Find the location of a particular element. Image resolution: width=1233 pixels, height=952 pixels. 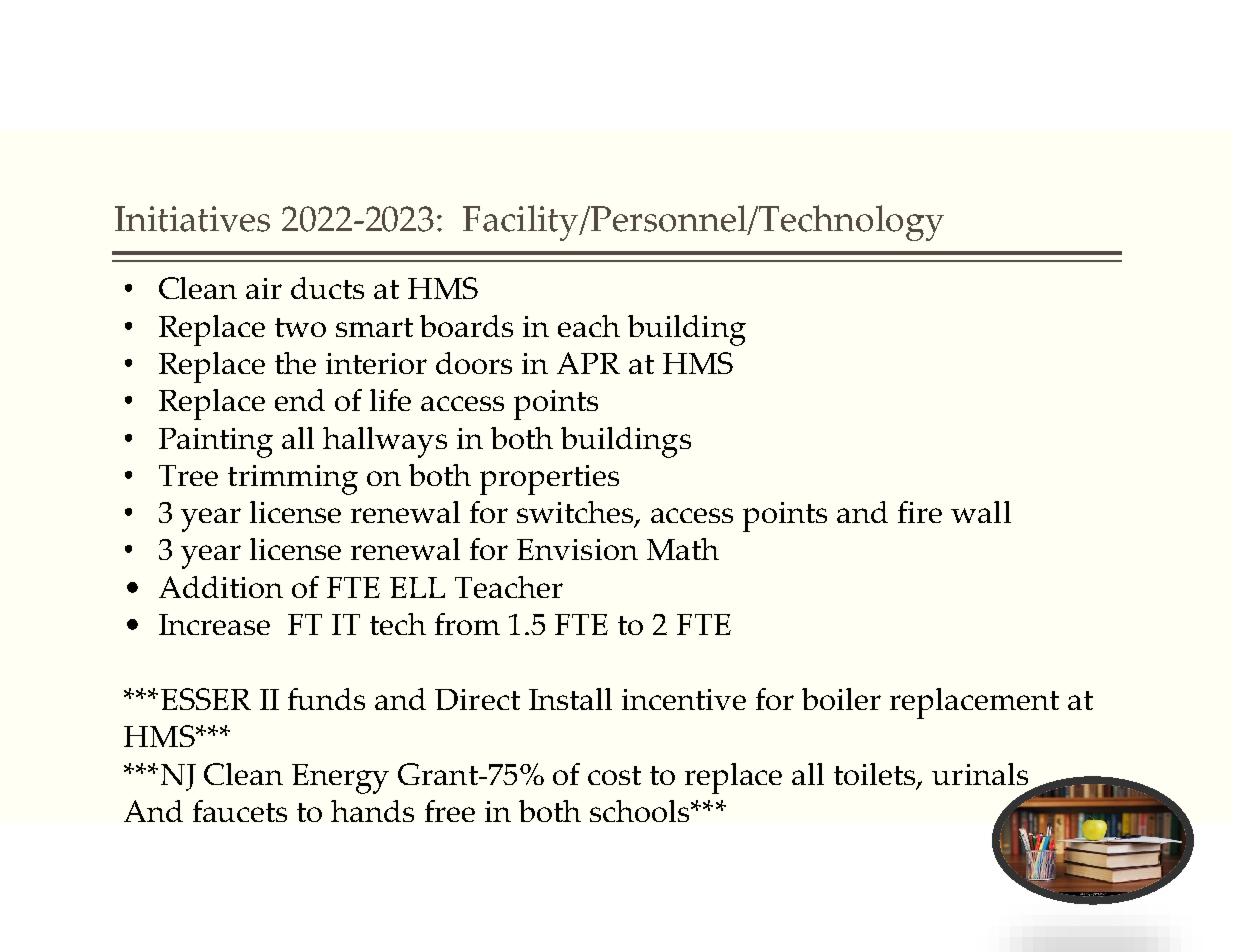

Envision is located at coordinates (577, 549).
